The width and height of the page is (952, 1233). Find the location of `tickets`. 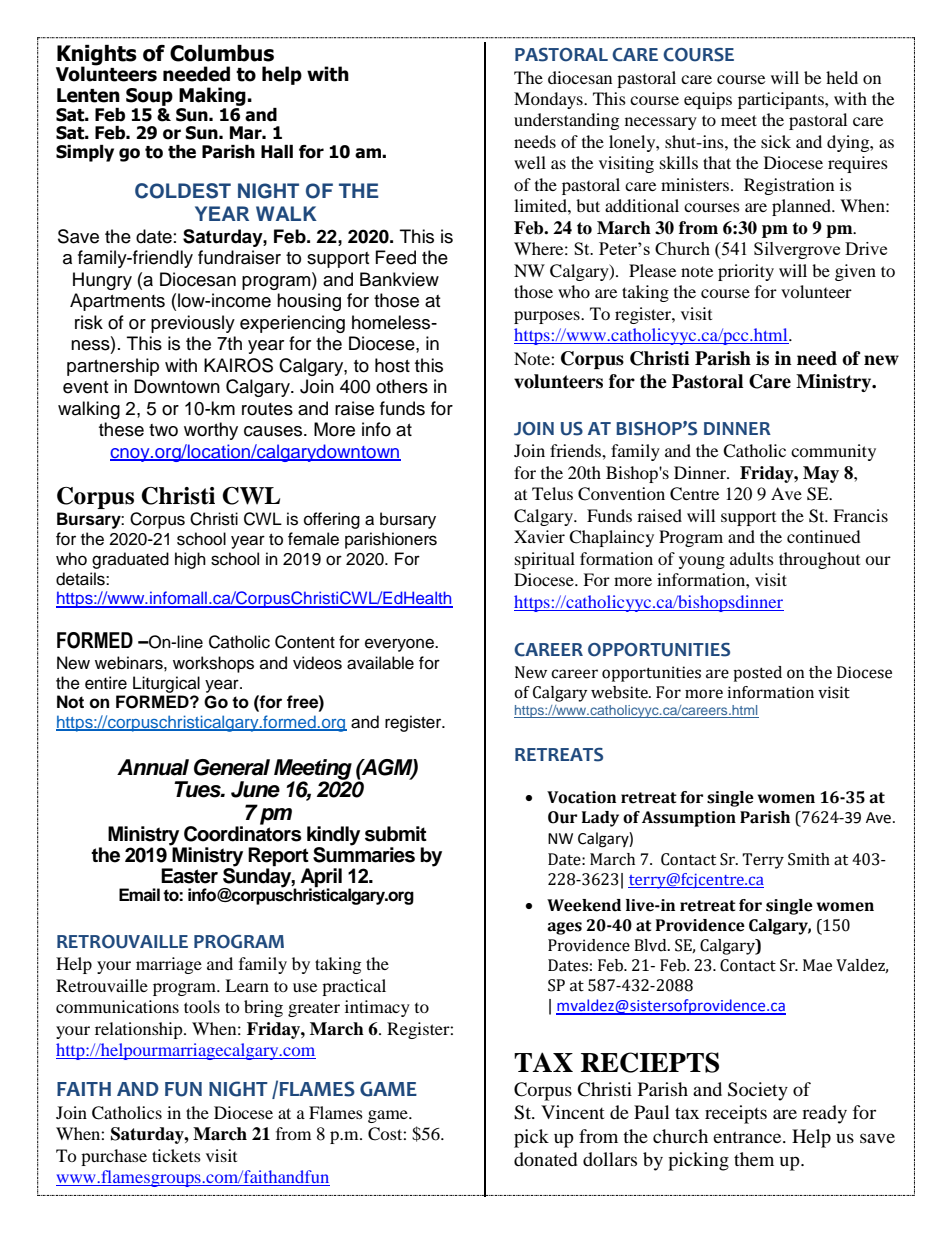

tickets is located at coordinates (176, 1155).
